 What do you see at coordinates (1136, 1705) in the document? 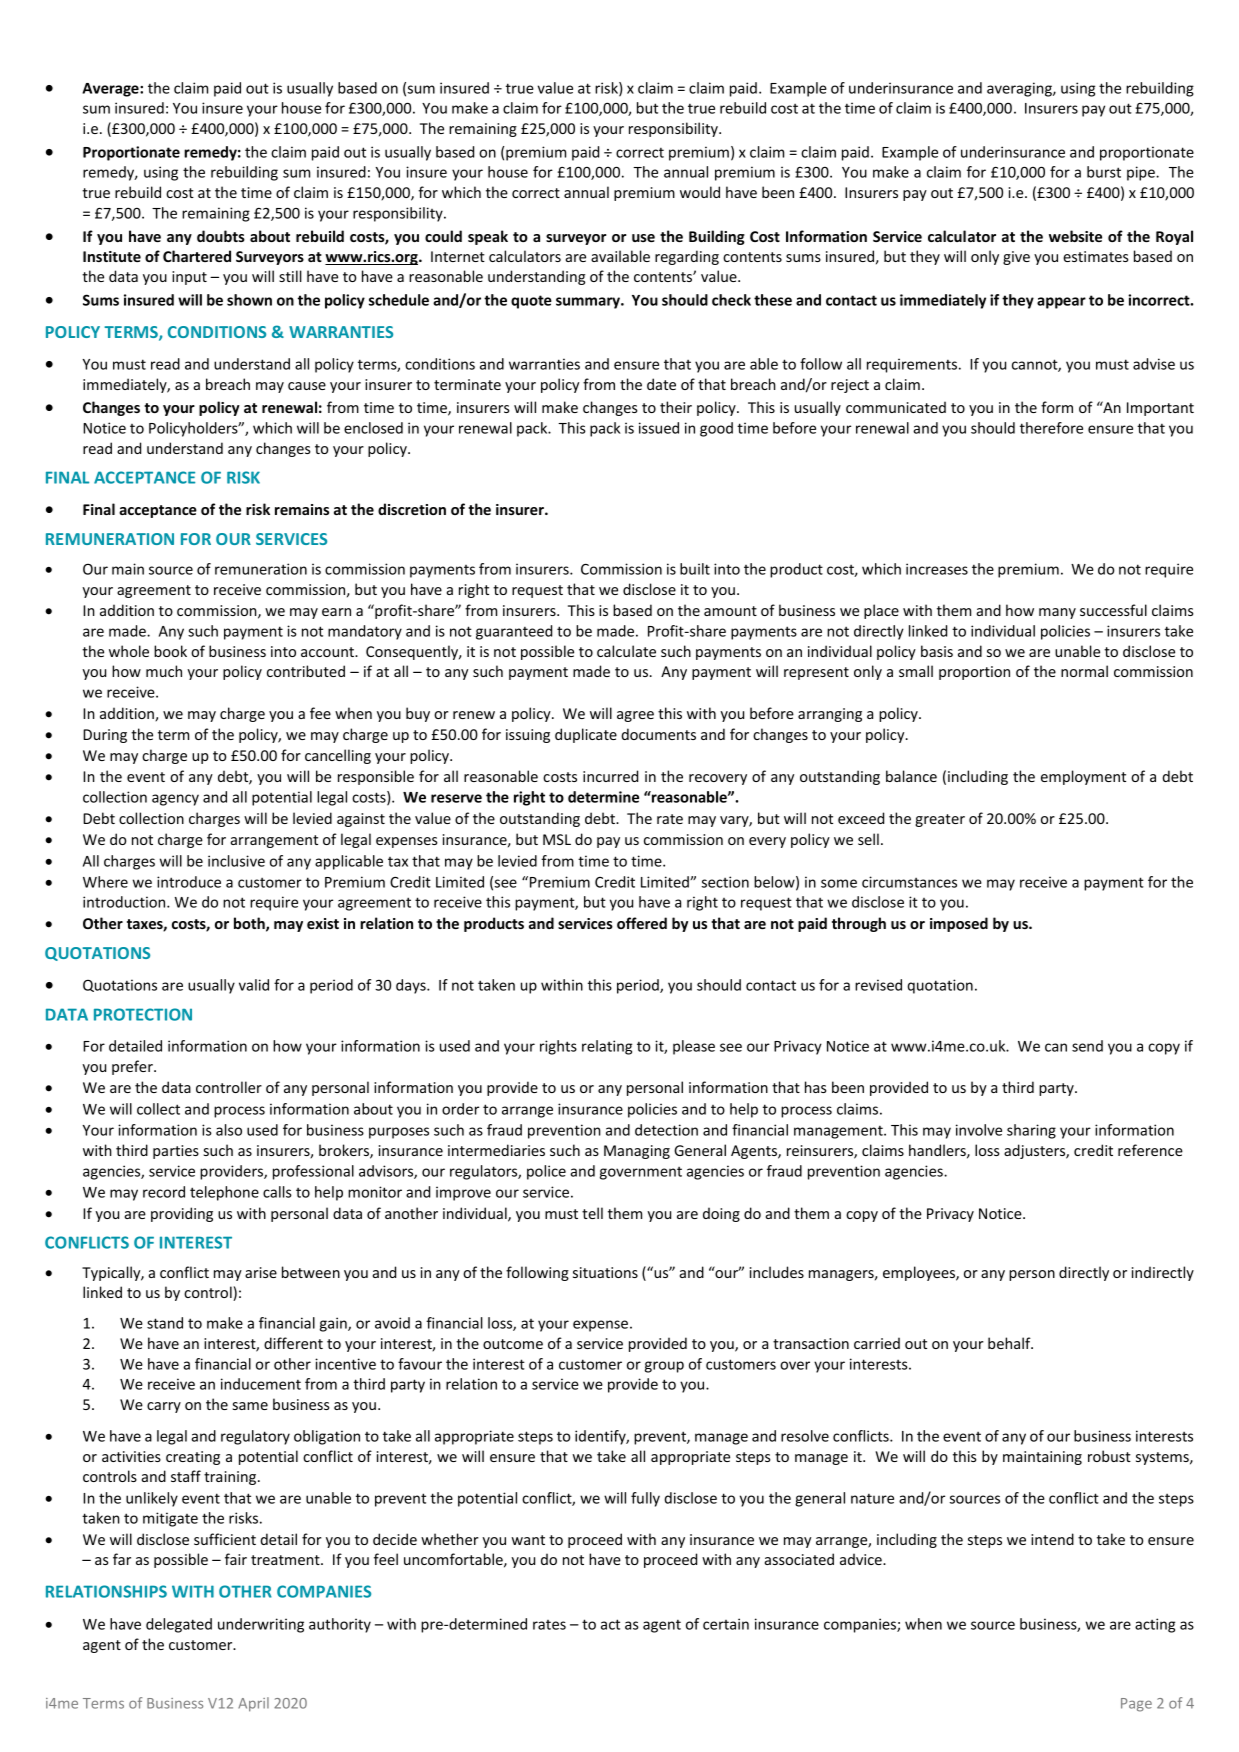
I see `Page` at bounding box center [1136, 1705].
